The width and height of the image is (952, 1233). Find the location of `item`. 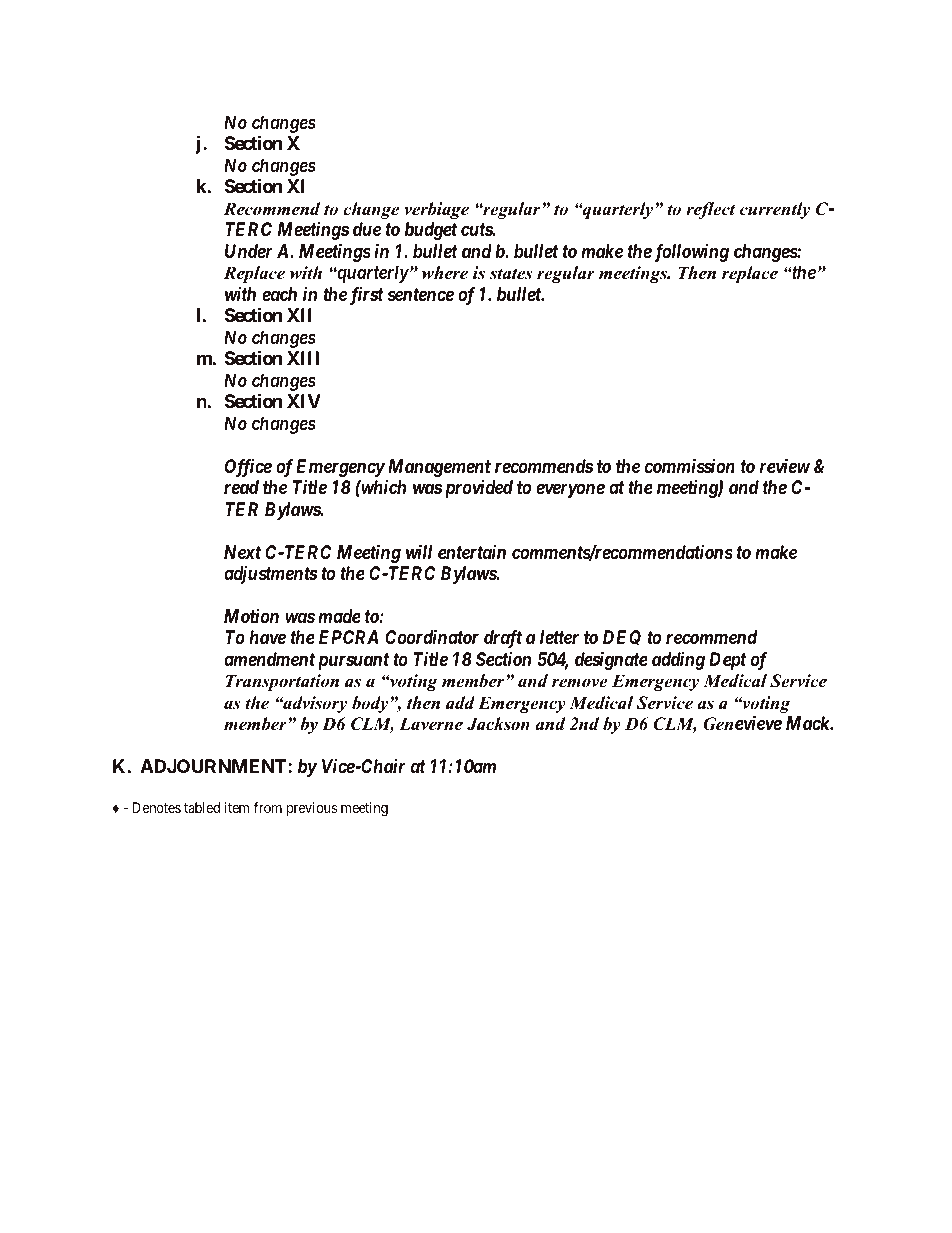

item is located at coordinates (236, 807).
